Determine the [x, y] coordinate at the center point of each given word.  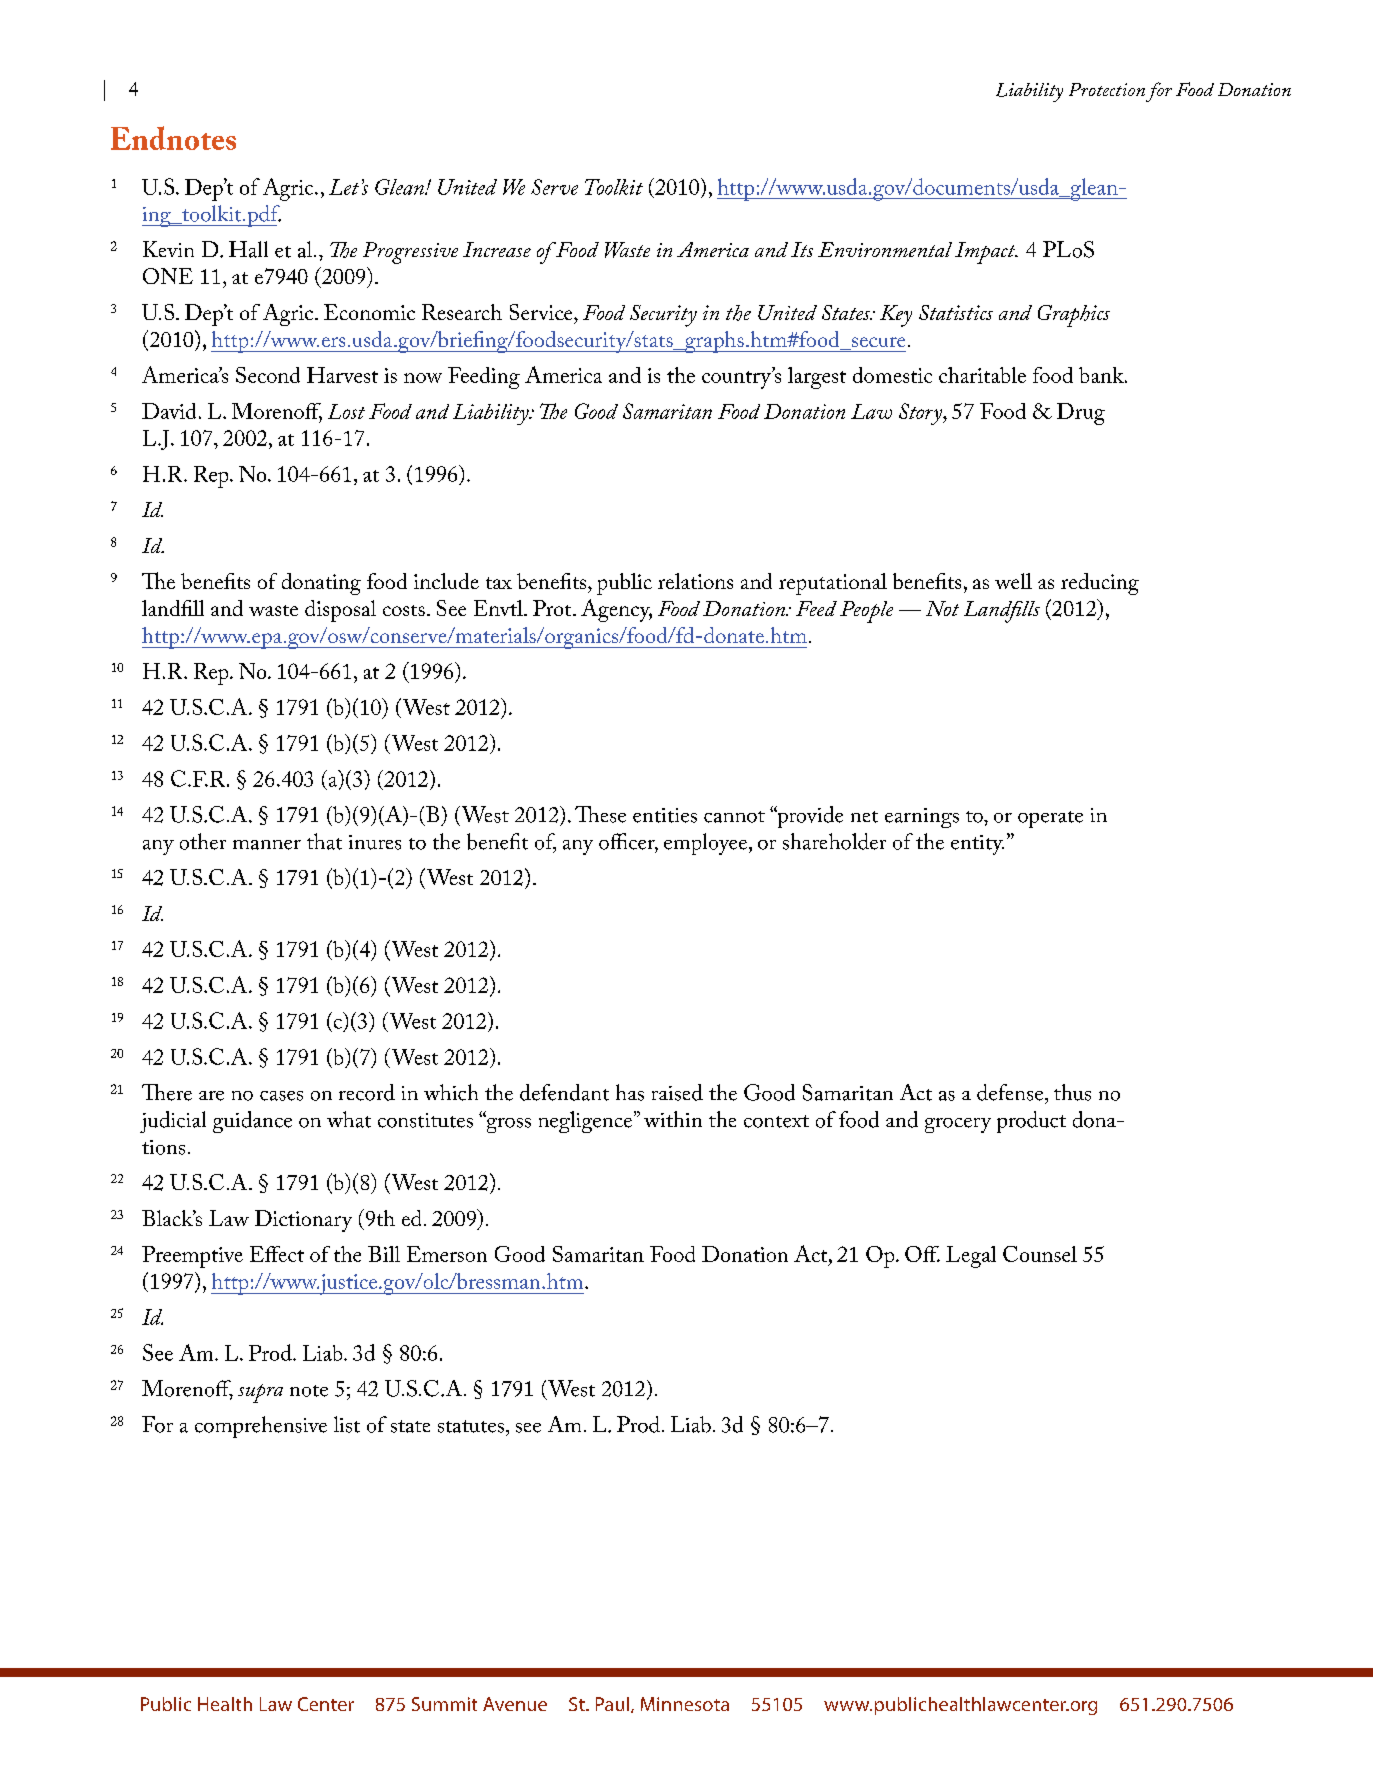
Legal [971, 1257]
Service [542, 312]
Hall [248, 249]
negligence [587, 1122]
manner [267, 845]
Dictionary [303, 1221]
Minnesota [685, 1704]
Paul [614, 1705]
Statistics [956, 312]
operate [1050, 819]
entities [665, 815]
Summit [444, 1704]
